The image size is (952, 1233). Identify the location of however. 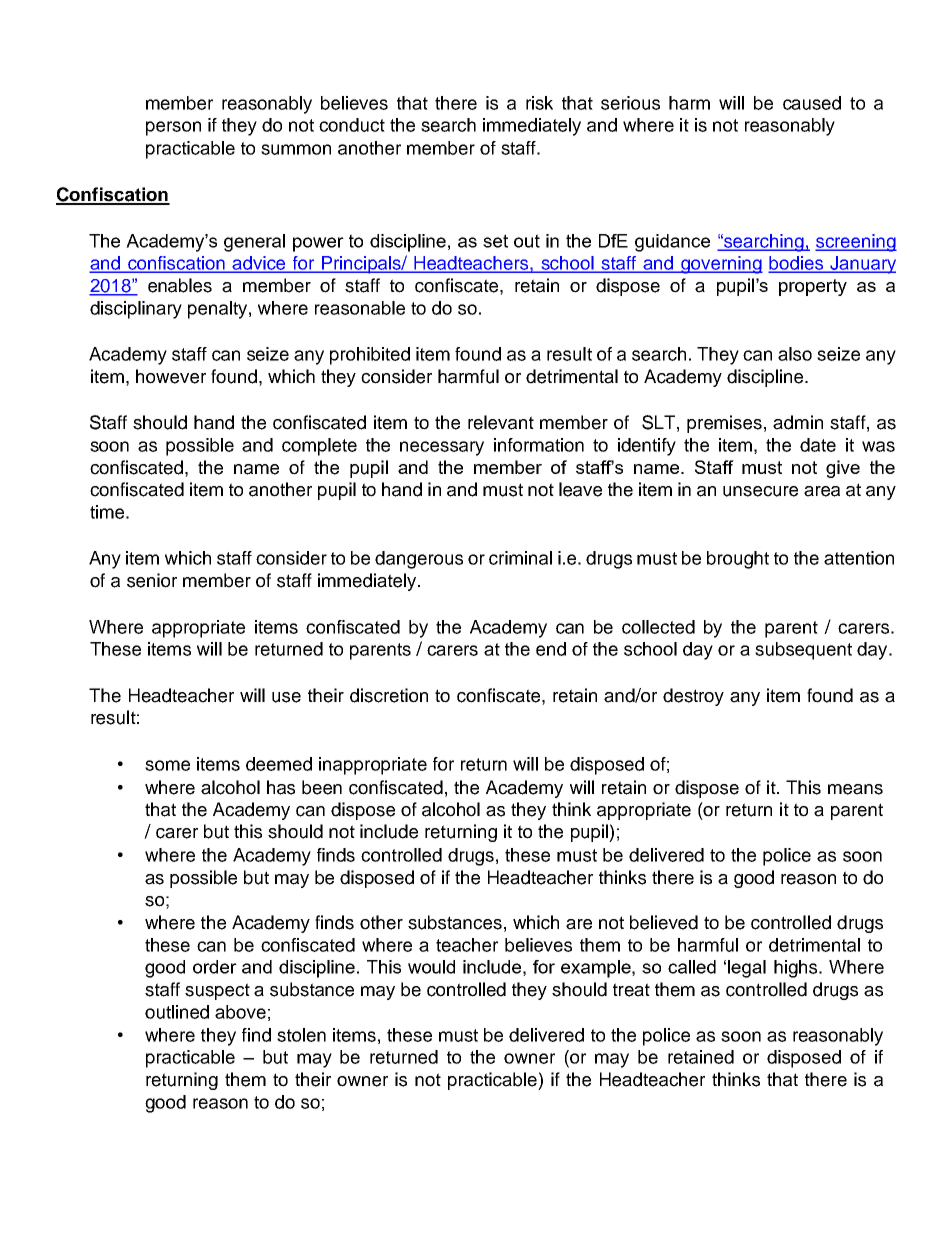
(171, 376).
